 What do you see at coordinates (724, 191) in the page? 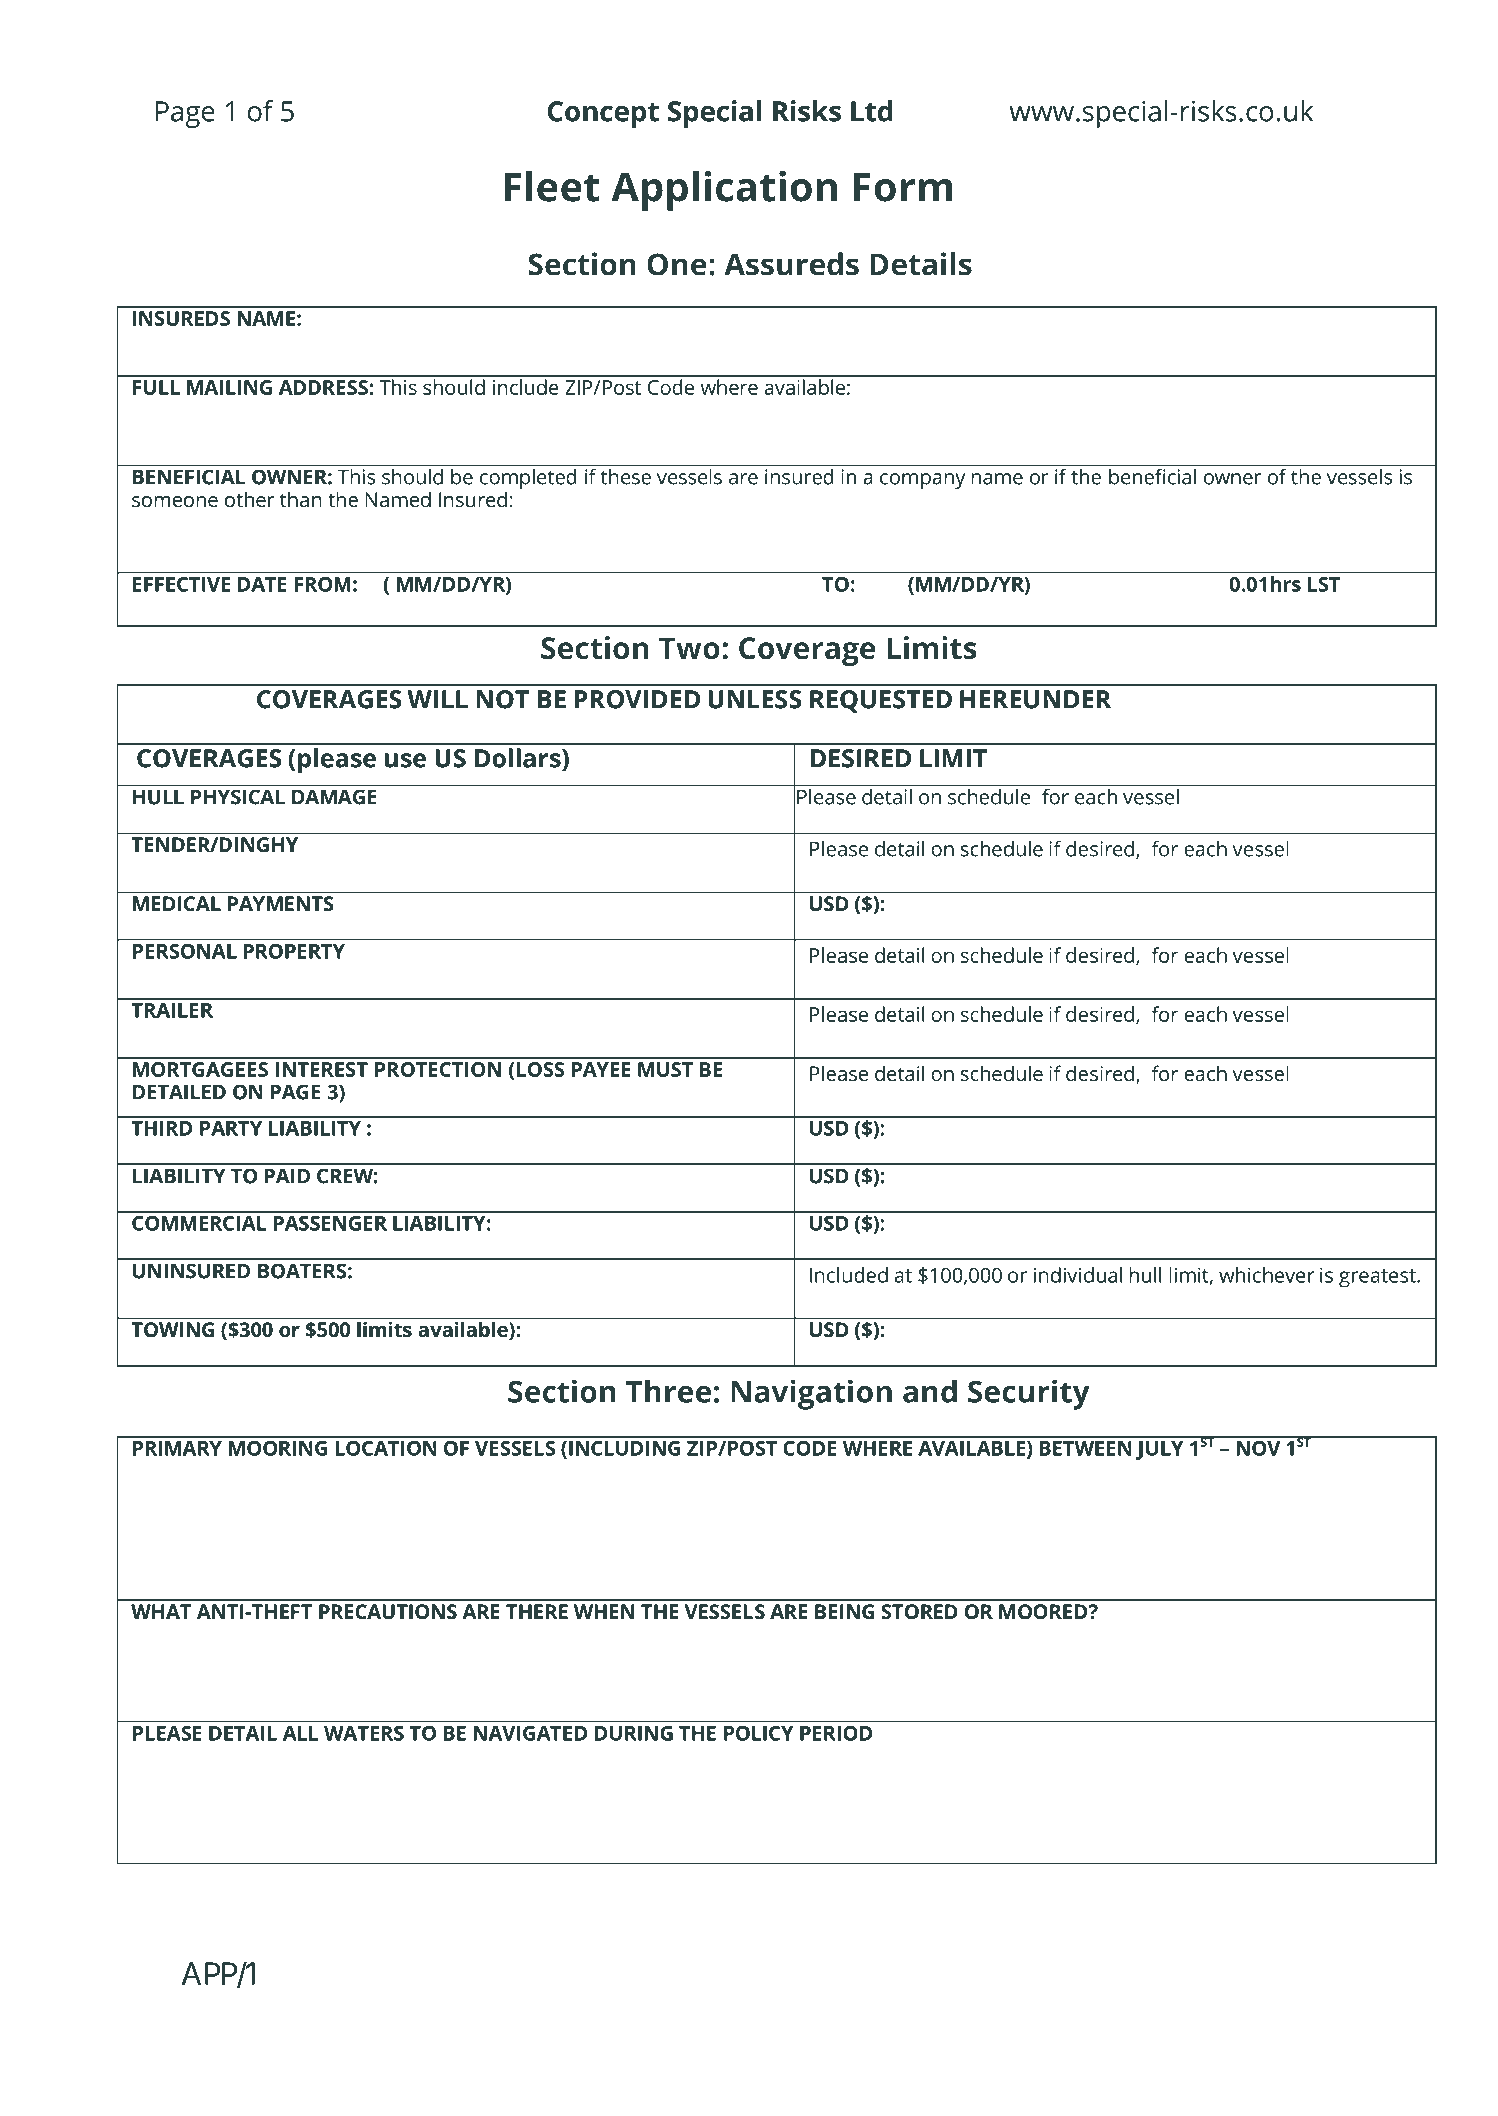
I see `Application` at bounding box center [724, 191].
